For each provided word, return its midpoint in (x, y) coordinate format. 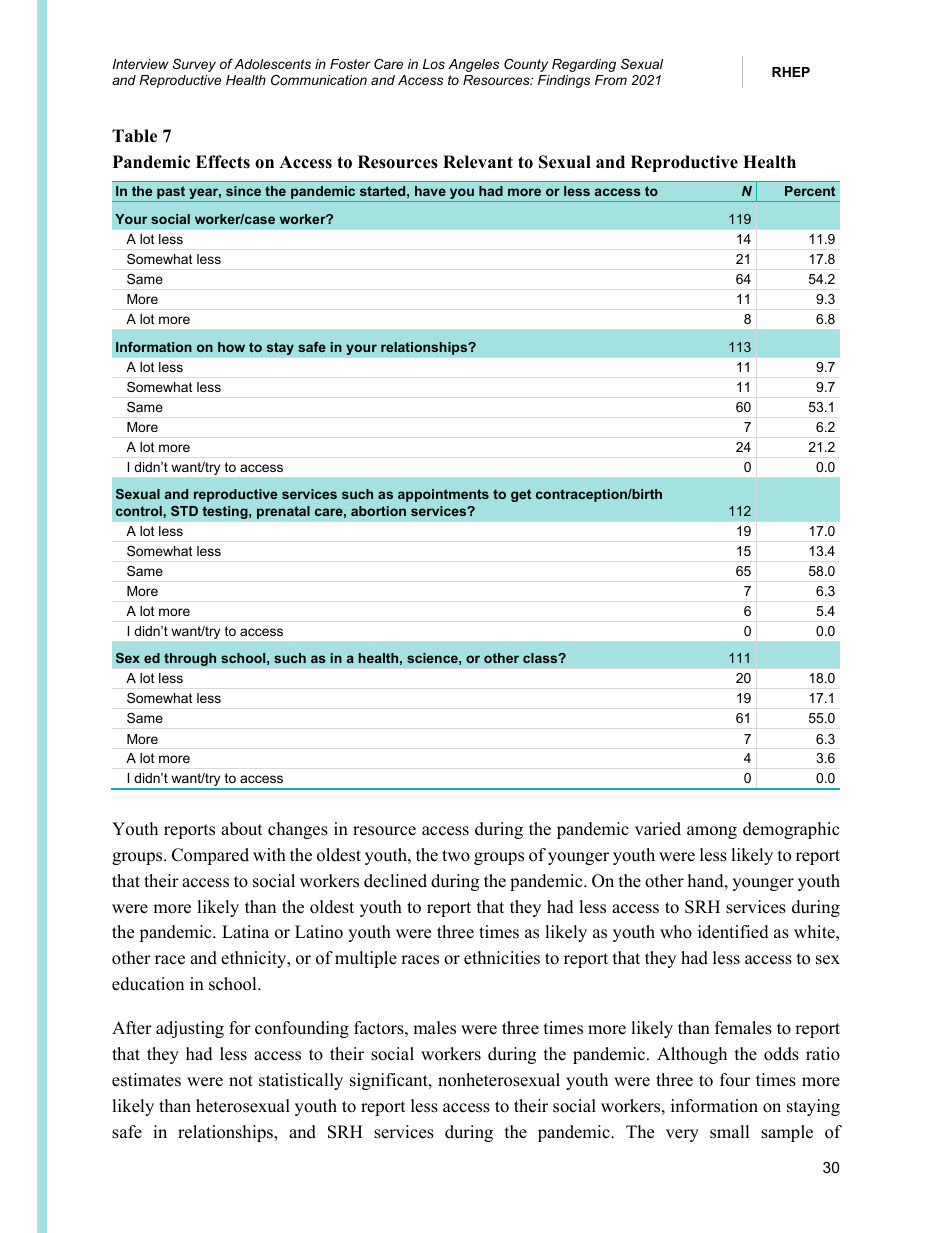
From (611, 80)
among (712, 832)
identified (733, 932)
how (231, 347)
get (521, 495)
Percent (810, 191)
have (430, 191)
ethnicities (502, 958)
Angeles (473, 65)
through (190, 659)
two (456, 856)
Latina (245, 931)
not (241, 1081)
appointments (443, 495)
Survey (194, 65)
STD (184, 511)
